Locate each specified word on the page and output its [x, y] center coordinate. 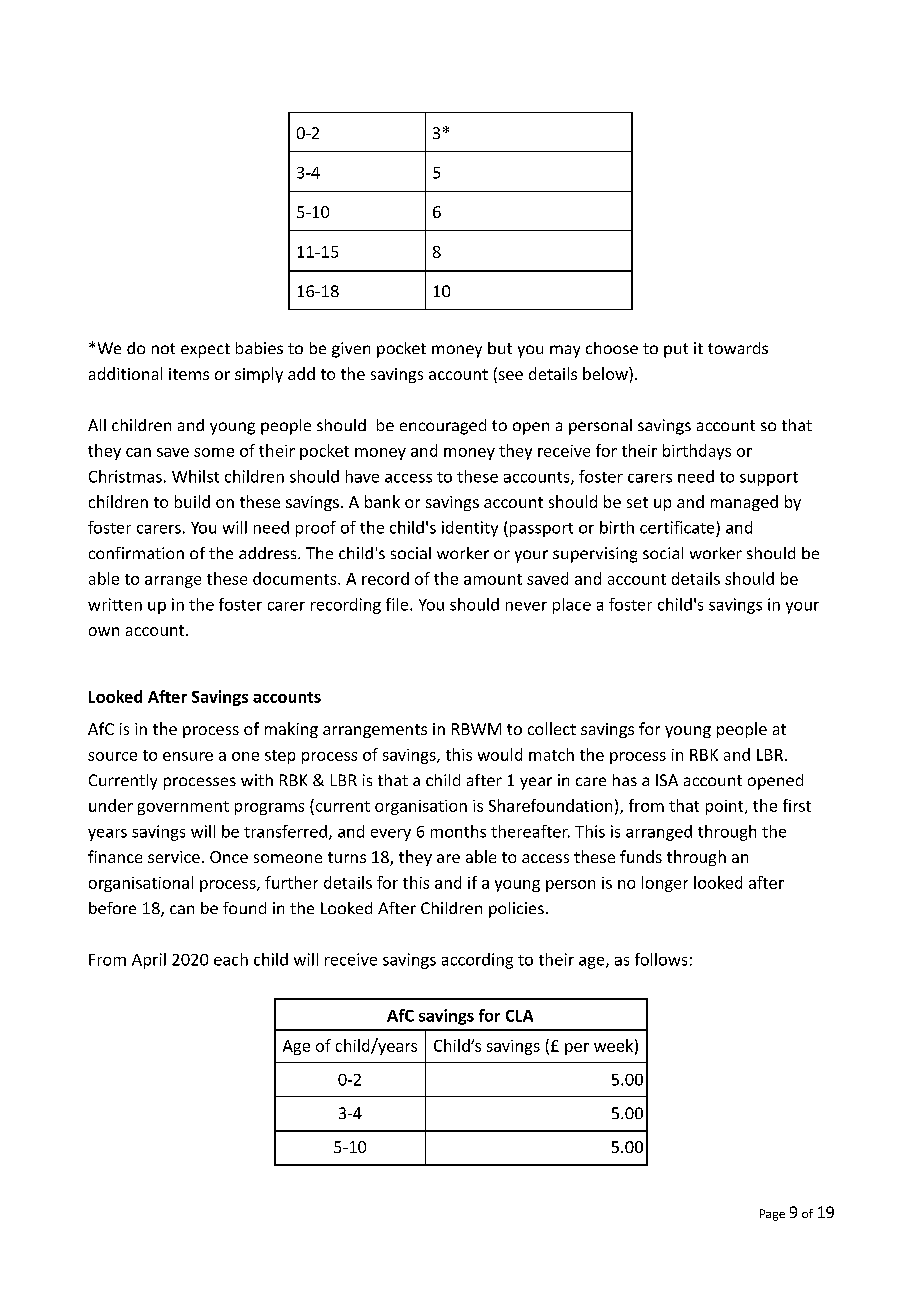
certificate [677, 527]
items [189, 374]
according [477, 961]
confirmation [136, 553]
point [726, 807]
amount [493, 579]
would [500, 754]
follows [661, 959]
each [231, 959]
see [509, 377]
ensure [188, 756]
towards [738, 348]
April [149, 961]
